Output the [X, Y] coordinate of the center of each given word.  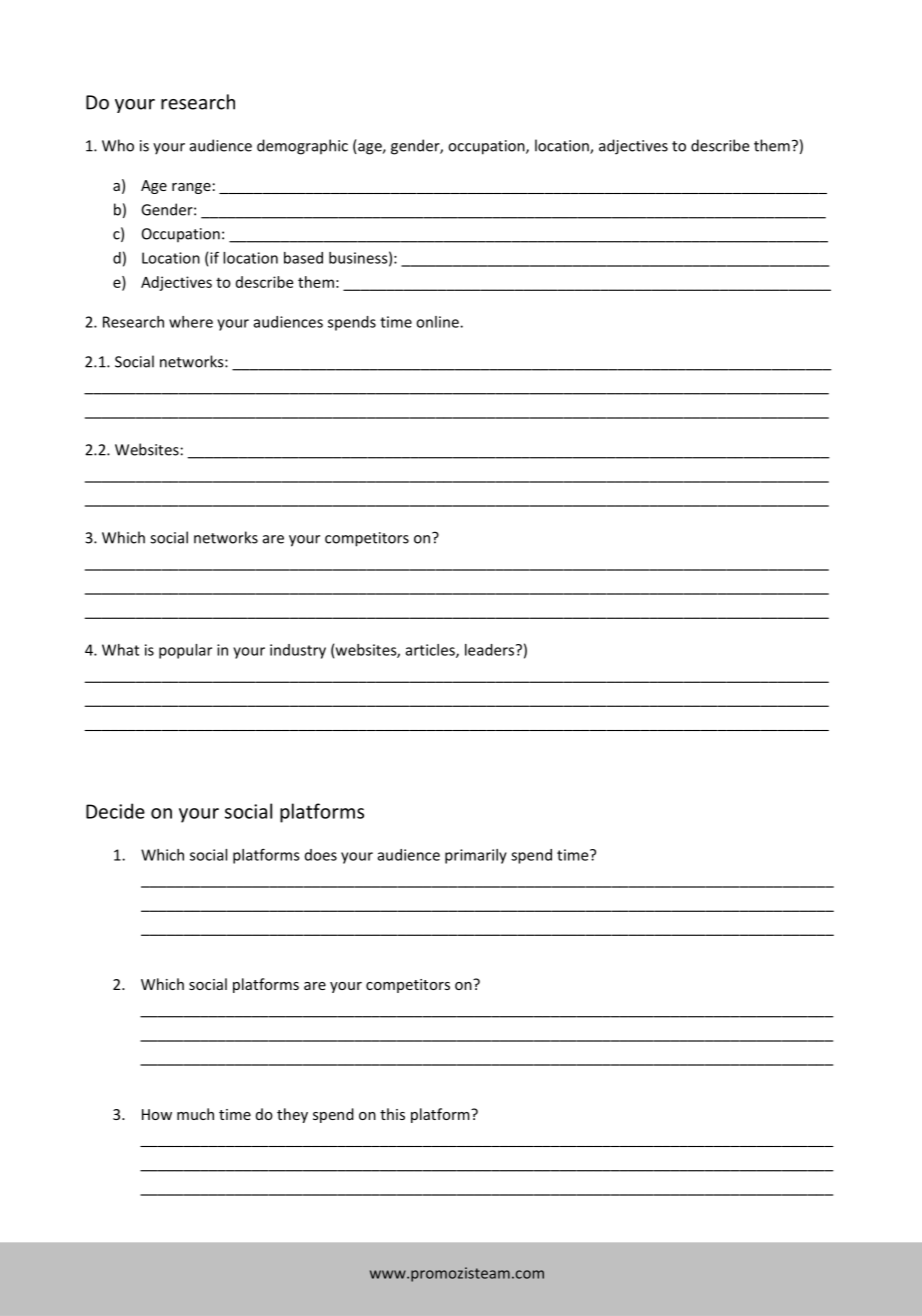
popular [185, 651]
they [292, 1115]
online [438, 322]
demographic [302, 147]
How [157, 1114]
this [392, 1114]
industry [298, 651]
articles [431, 651]
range [191, 188]
